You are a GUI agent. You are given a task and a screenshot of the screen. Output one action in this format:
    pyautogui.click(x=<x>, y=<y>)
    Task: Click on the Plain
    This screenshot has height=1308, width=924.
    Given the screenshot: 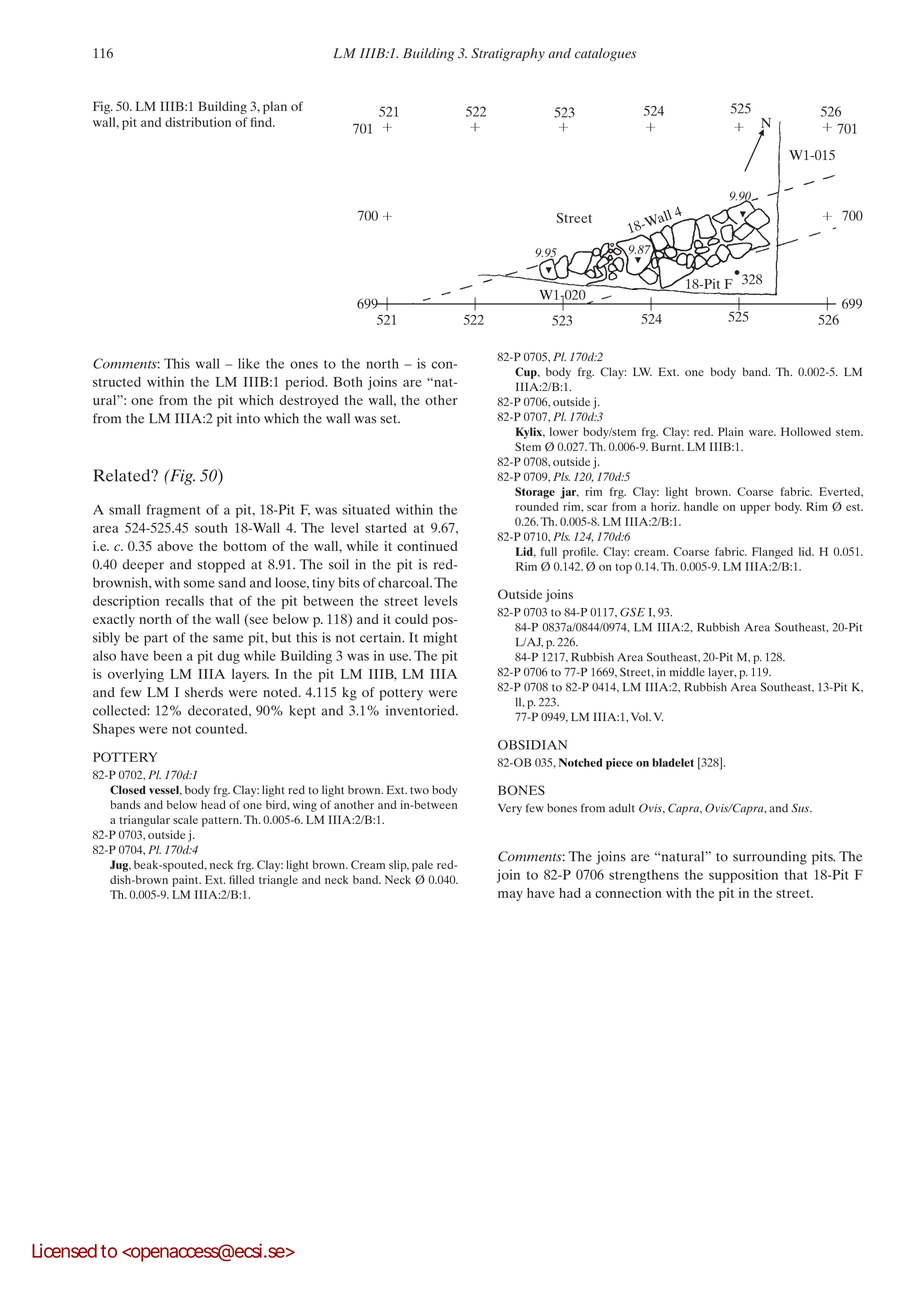 What is the action you would take?
    pyautogui.click(x=731, y=431)
